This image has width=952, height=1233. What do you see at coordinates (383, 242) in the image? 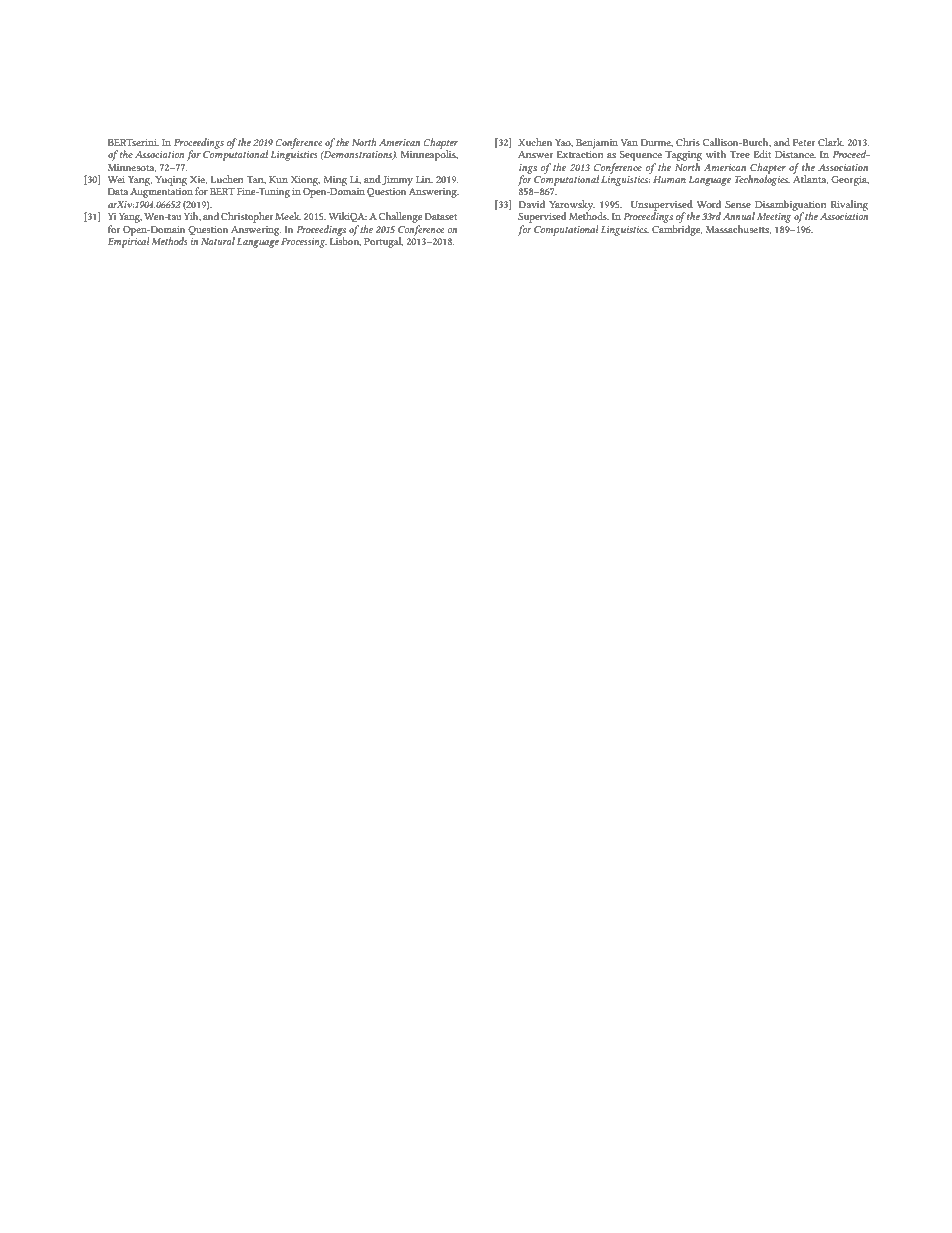
I see `Portugal` at bounding box center [383, 242].
